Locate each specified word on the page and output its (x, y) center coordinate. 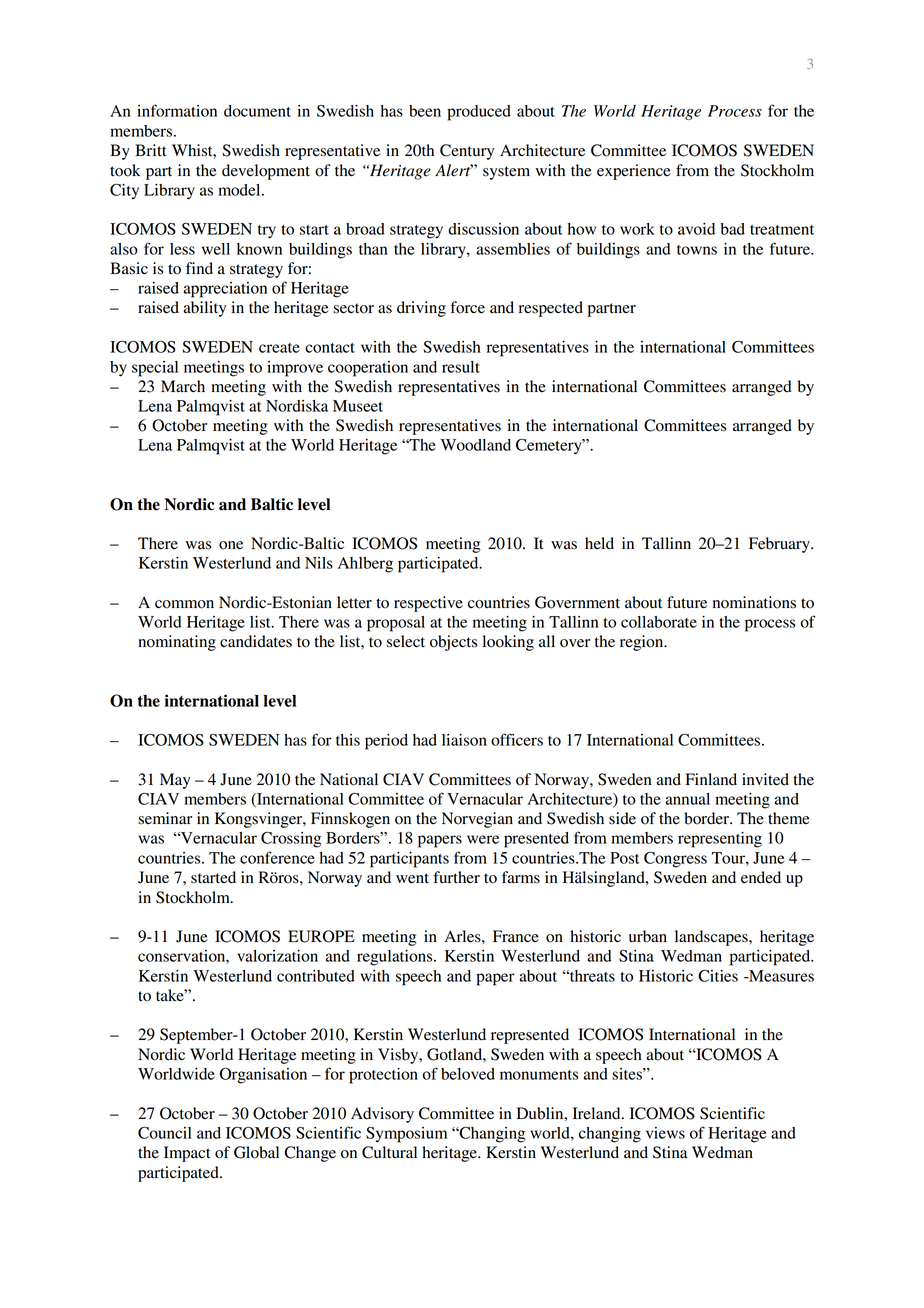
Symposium (406, 1135)
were (483, 839)
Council (165, 1133)
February (780, 545)
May (175, 781)
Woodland (475, 445)
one (231, 545)
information (177, 110)
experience (634, 172)
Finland (711, 779)
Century (467, 152)
